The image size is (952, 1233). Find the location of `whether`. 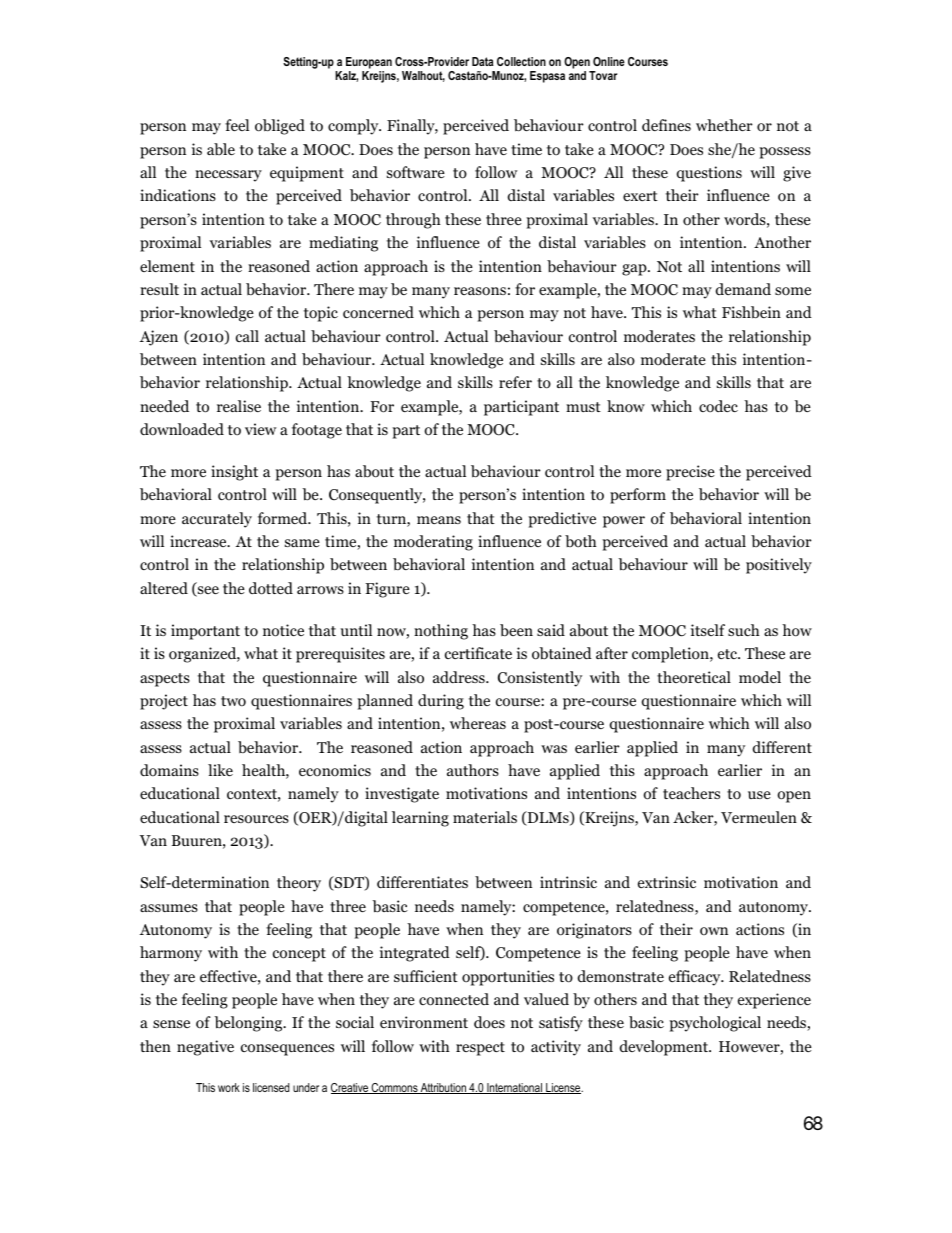

whether is located at coordinates (724, 125).
